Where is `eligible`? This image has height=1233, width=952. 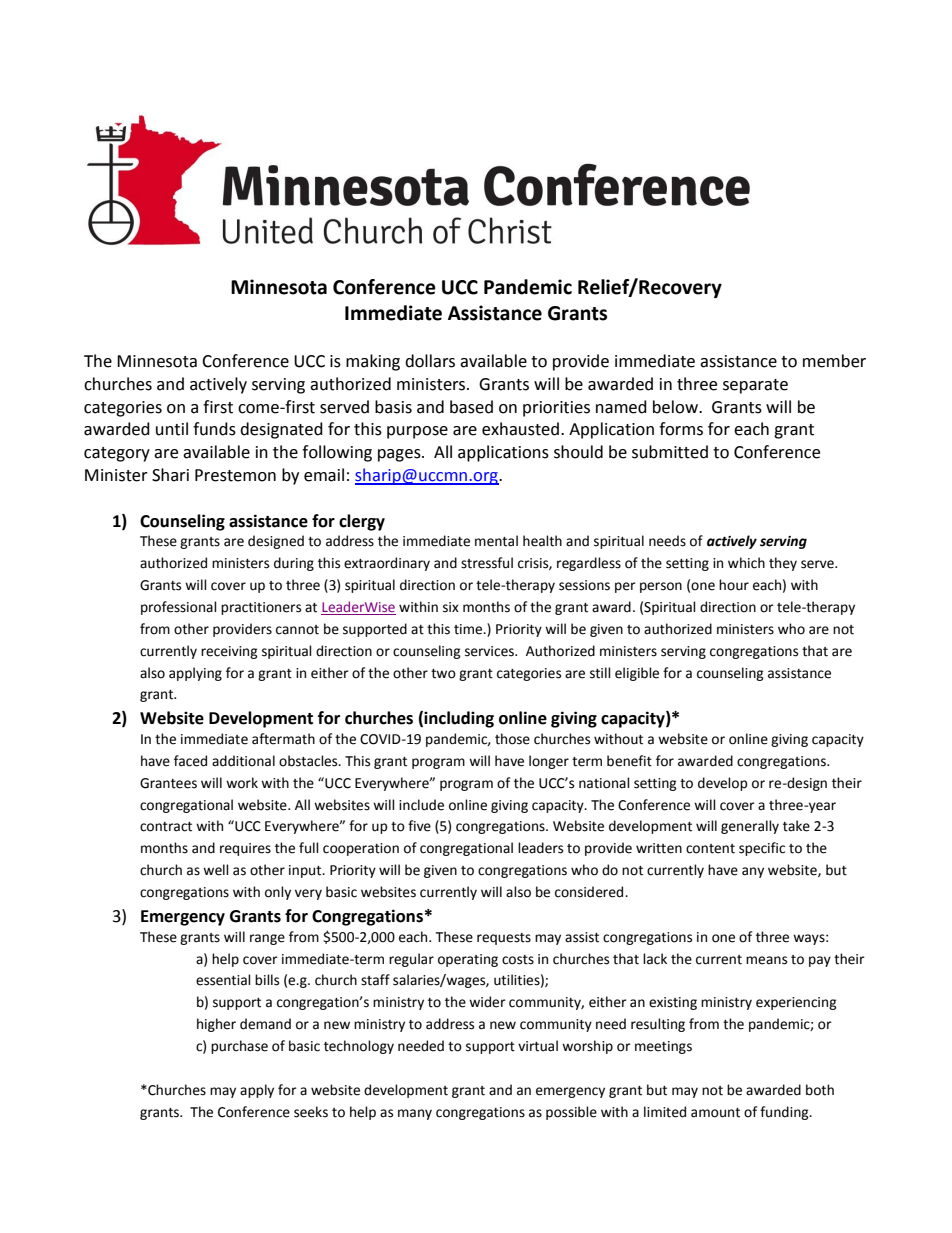
eligible is located at coordinates (637, 674).
